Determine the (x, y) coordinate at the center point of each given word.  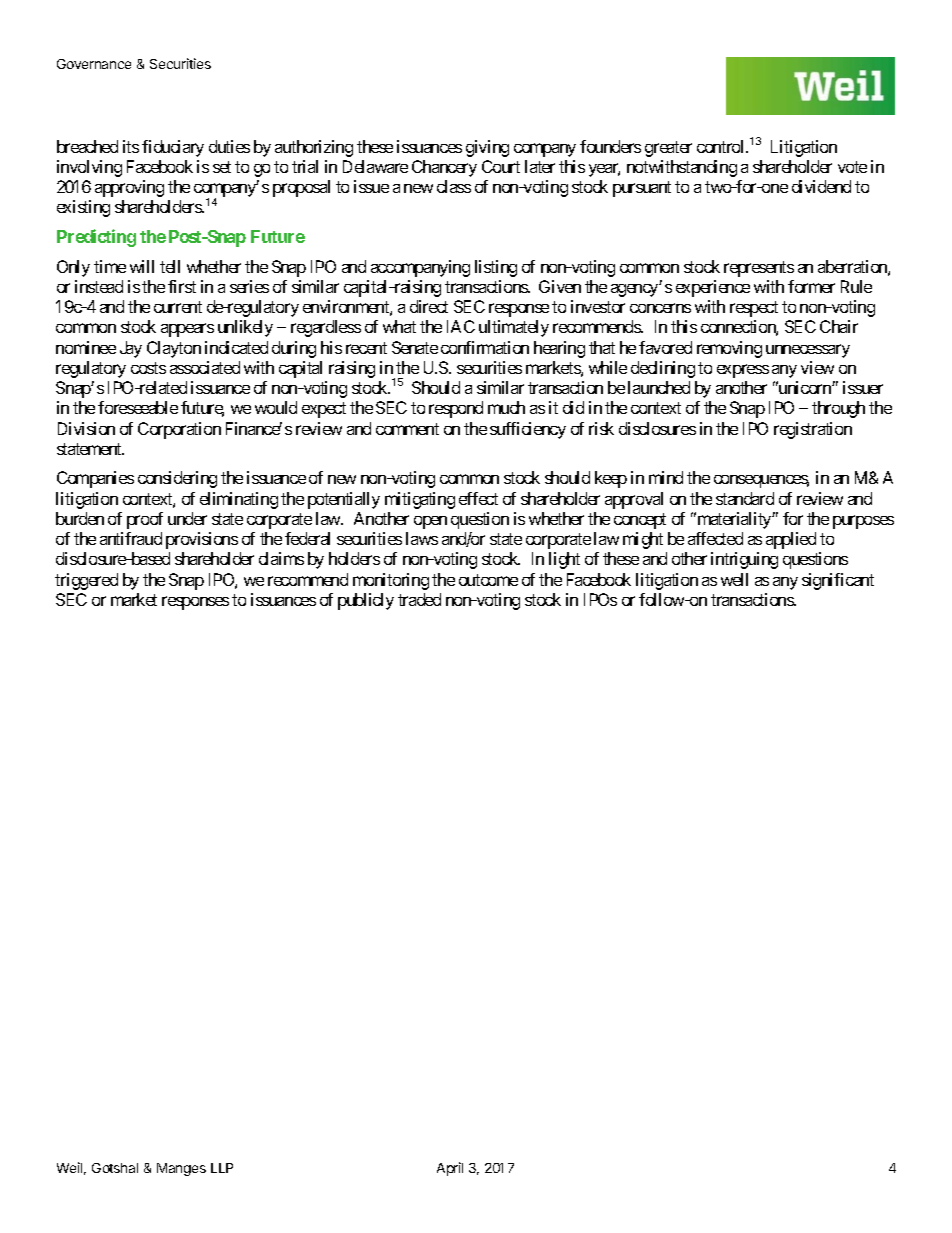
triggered (86, 581)
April (450, 1169)
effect (478, 498)
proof (145, 520)
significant (838, 581)
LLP (222, 1168)
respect (754, 309)
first (182, 286)
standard (745, 498)
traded (419, 599)
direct (429, 306)
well (734, 579)
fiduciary (173, 148)
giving (487, 148)
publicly (366, 601)
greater (668, 149)
